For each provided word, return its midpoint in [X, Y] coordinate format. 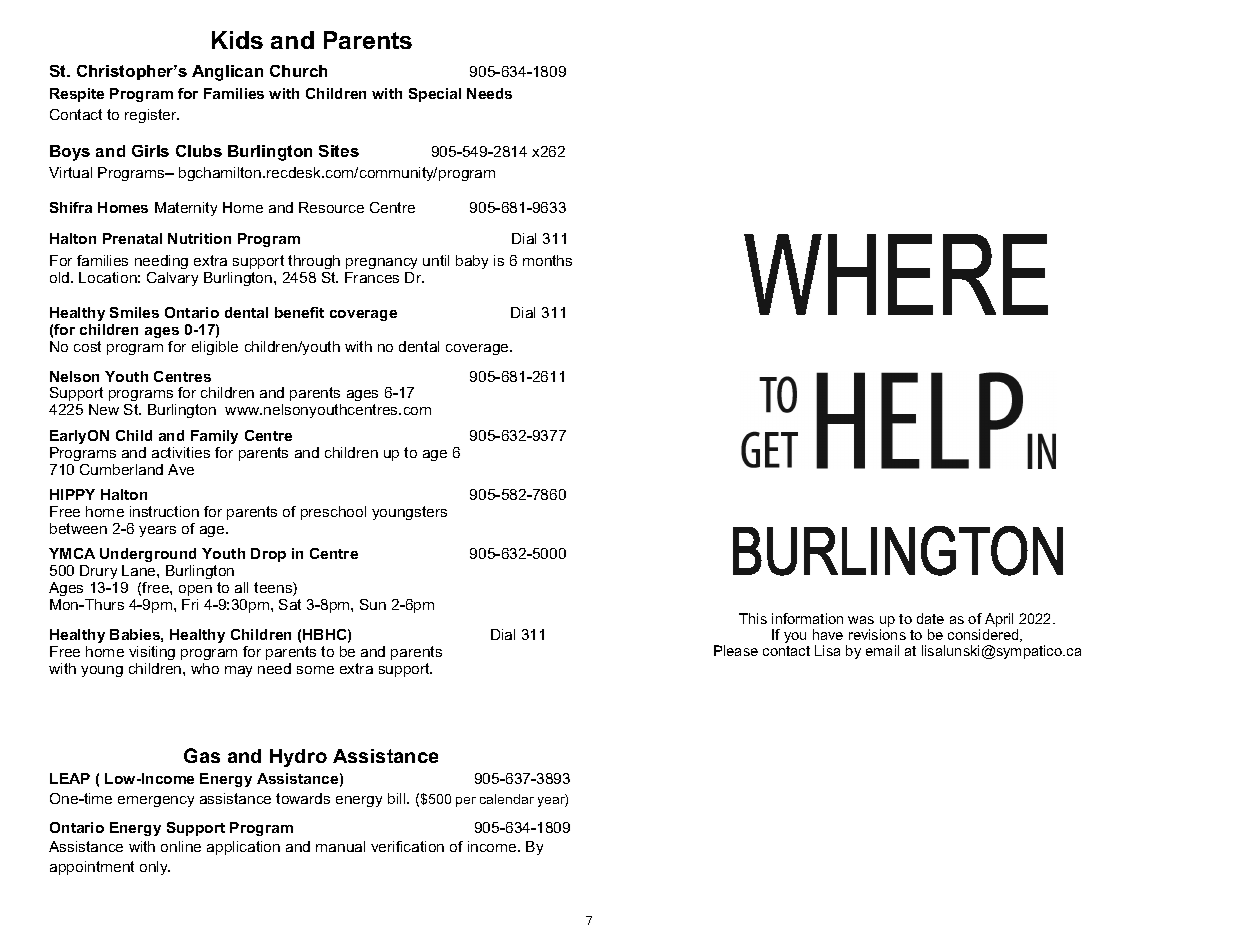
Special [435, 95]
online [181, 846]
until [436, 260]
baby [472, 262]
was [861, 620]
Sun [373, 604]
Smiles [134, 312]
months [547, 260]
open [195, 590]
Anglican [227, 73]
